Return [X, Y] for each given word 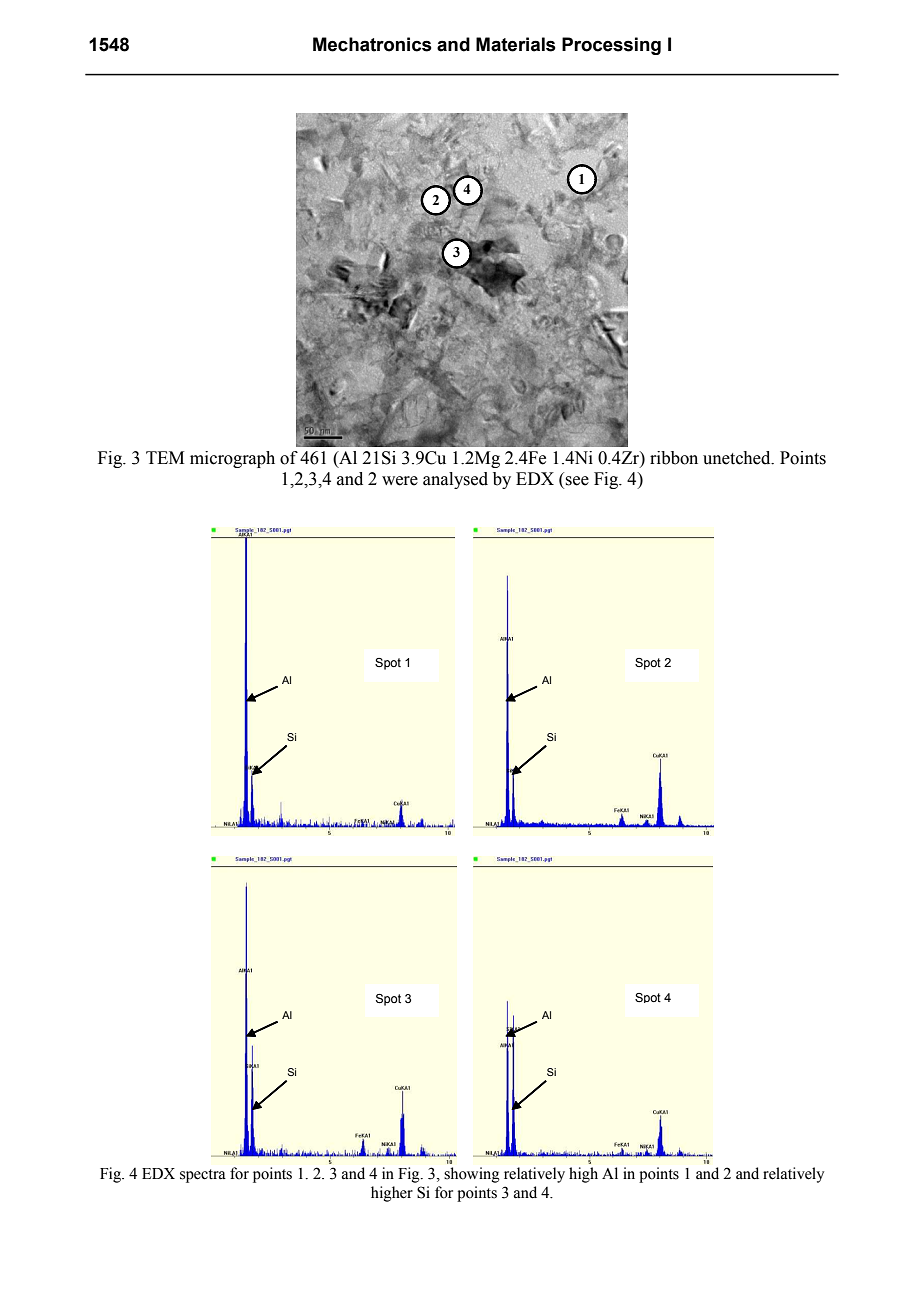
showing [472, 1175]
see [576, 482]
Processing [611, 46]
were [400, 481]
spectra [203, 1176]
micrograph [232, 459]
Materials [516, 44]
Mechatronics [372, 44]
